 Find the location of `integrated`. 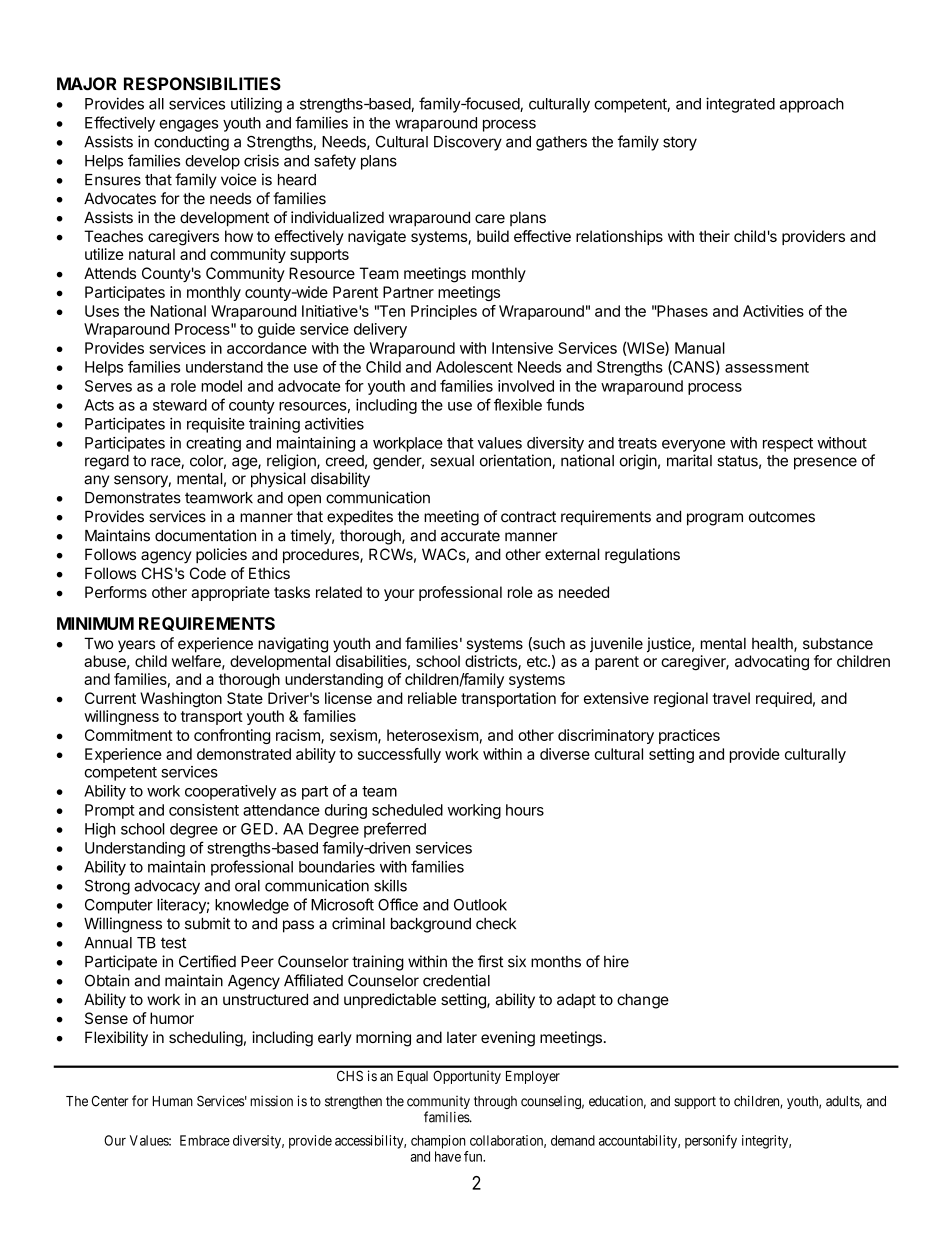

integrated is located at coordinates (740, 105).
